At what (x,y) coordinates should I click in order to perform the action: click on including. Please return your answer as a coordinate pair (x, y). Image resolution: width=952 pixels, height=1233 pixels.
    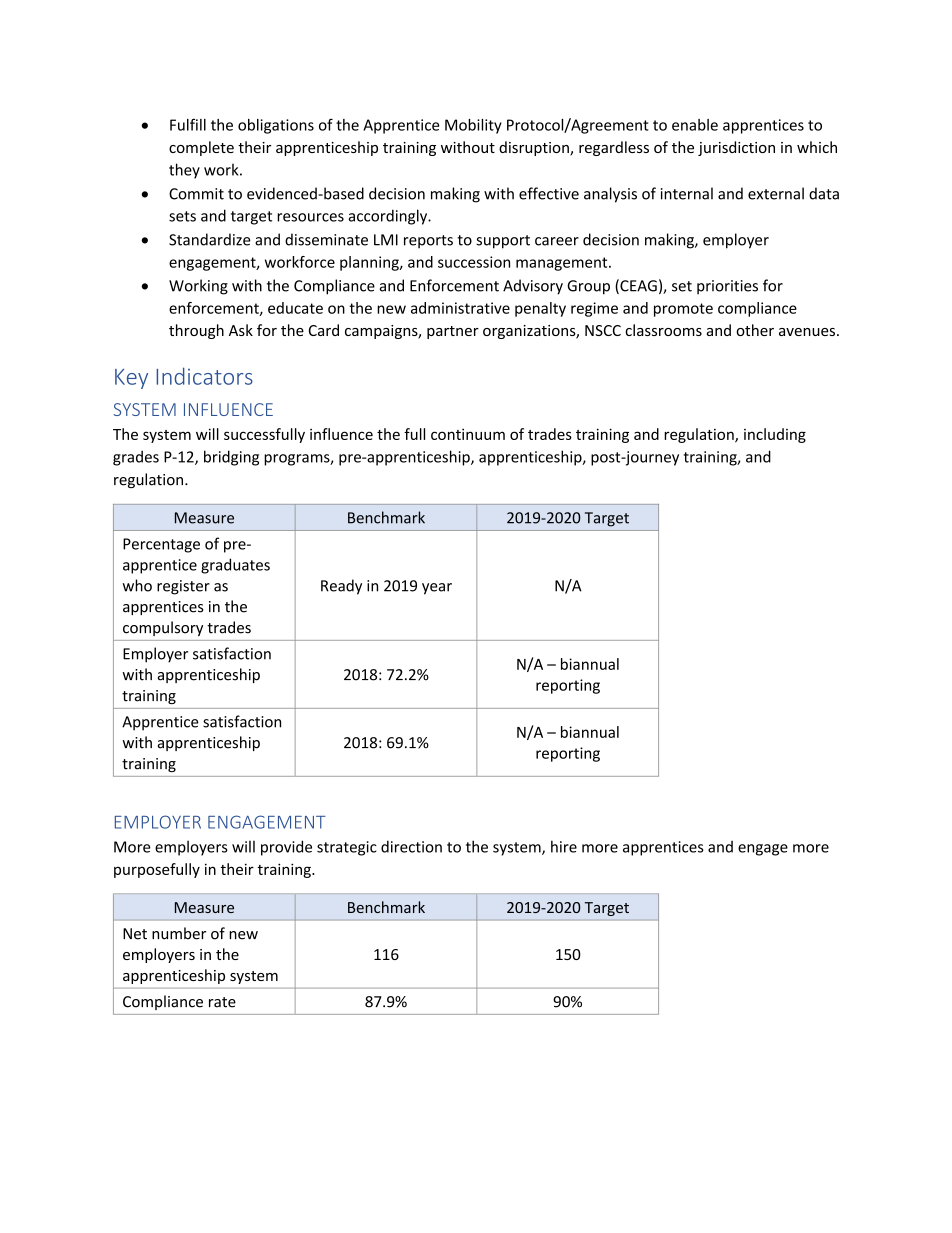
    Looking at the image, I should click on (775, 435).
